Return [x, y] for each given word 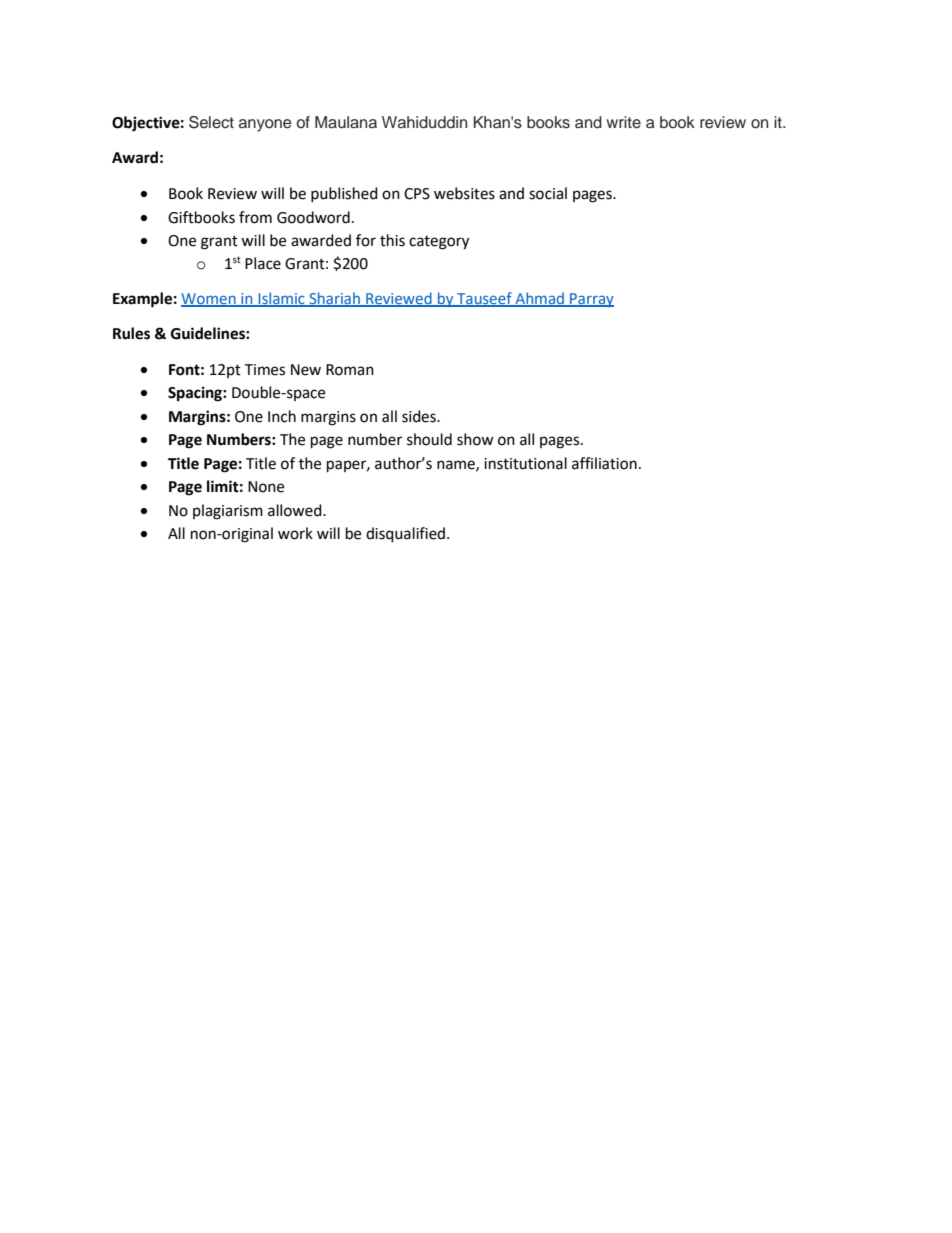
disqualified [407, 535]
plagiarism [228, 512]
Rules [131, 333]
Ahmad [540, 299]
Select [211, 122]
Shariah [334, 299]
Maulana [346, 122]
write [623, 122]
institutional [525, 463]
